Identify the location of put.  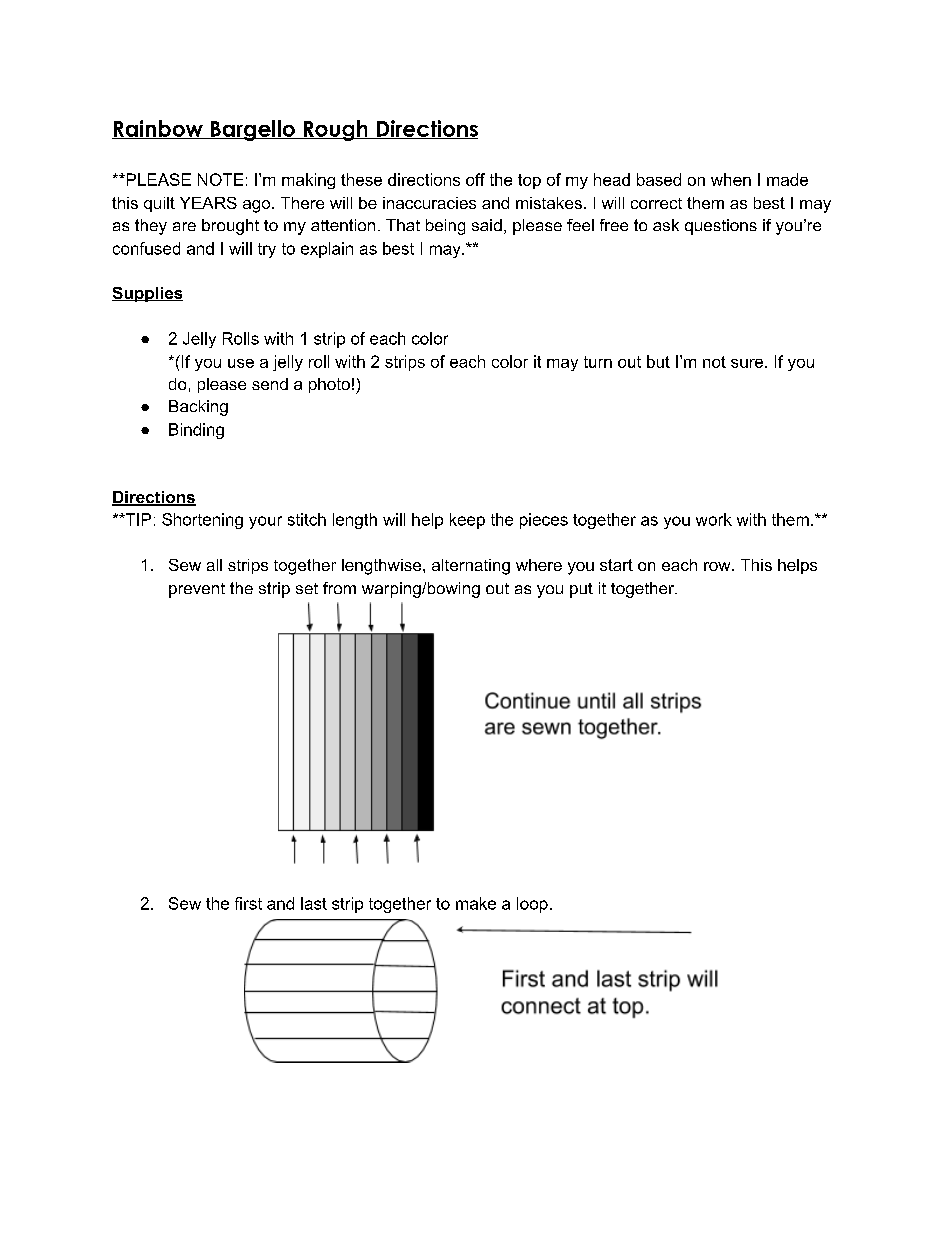
(581, 590).
